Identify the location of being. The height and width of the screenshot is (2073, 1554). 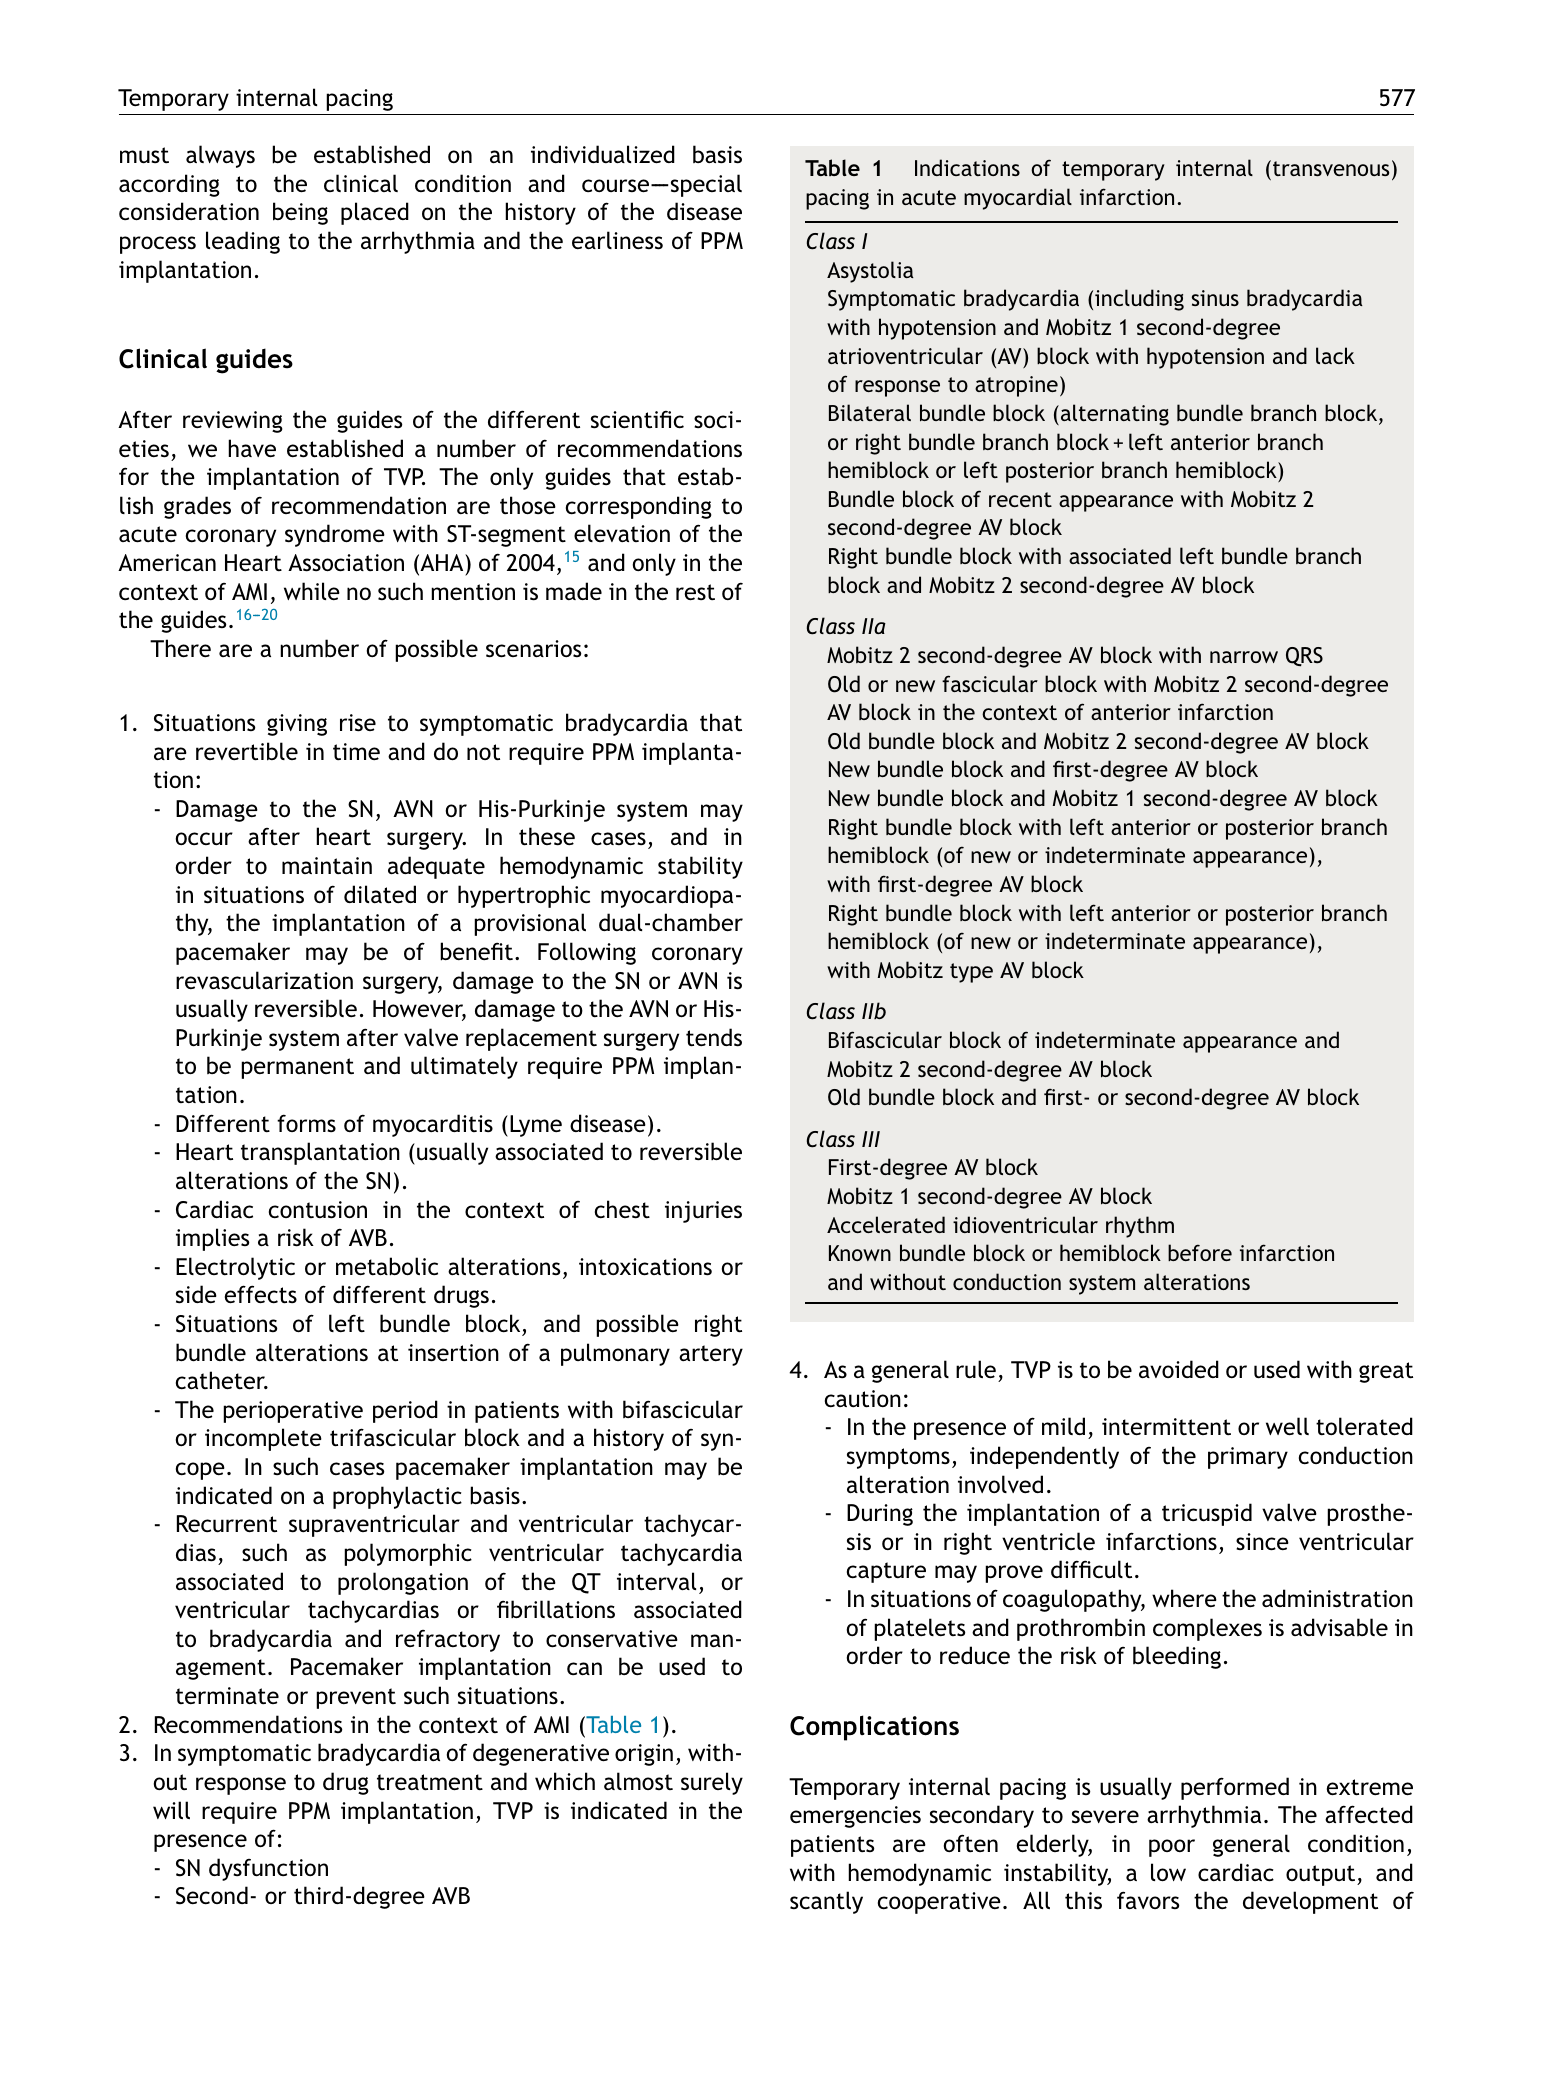
(300, 213).
